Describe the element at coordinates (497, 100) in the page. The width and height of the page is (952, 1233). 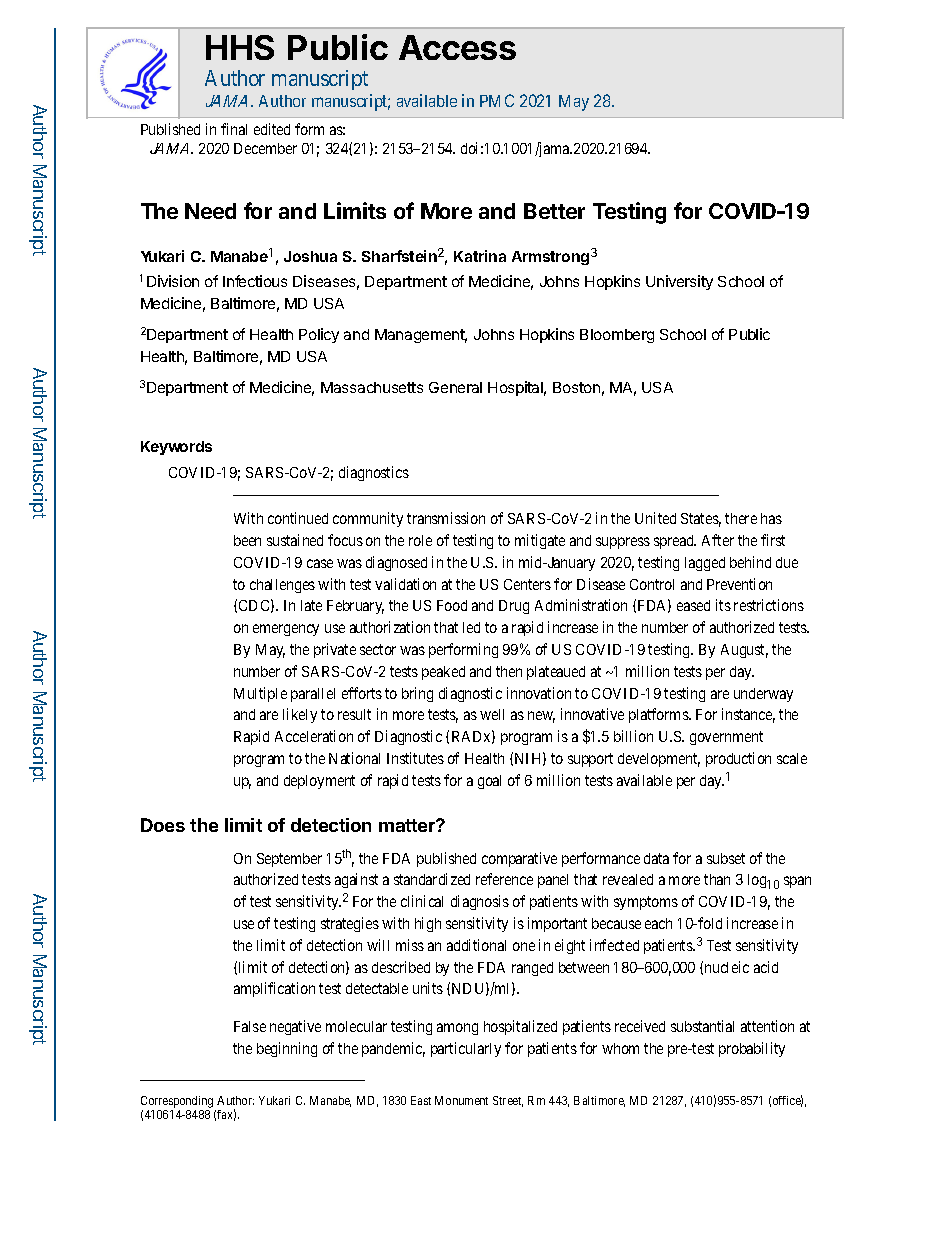
I see `PMC` at that location.
